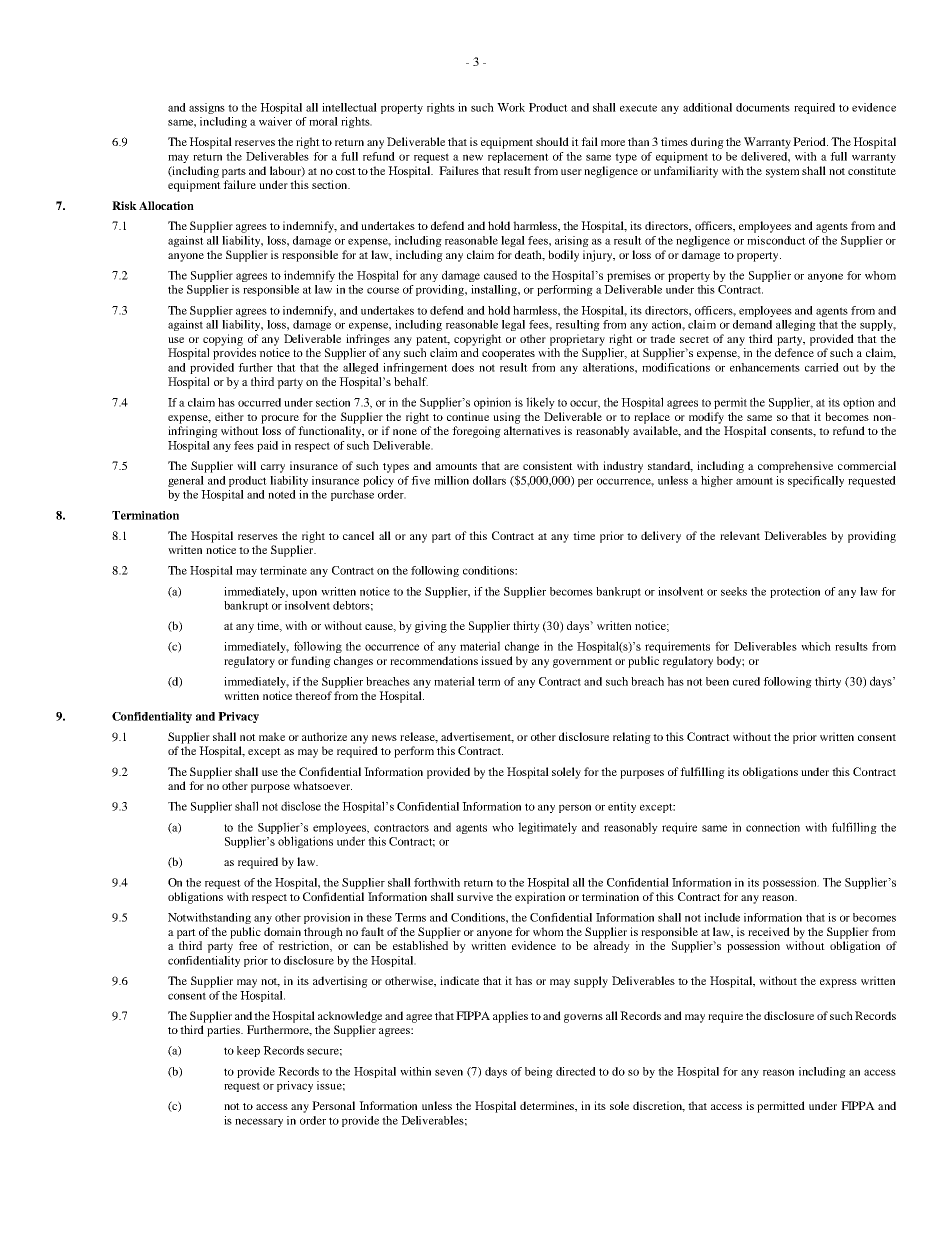 The height and width of the image is (1233, 952). What do you see at coordinates (539, 1072) in the image?
I see `being` at bounding box center [539, 1072].
